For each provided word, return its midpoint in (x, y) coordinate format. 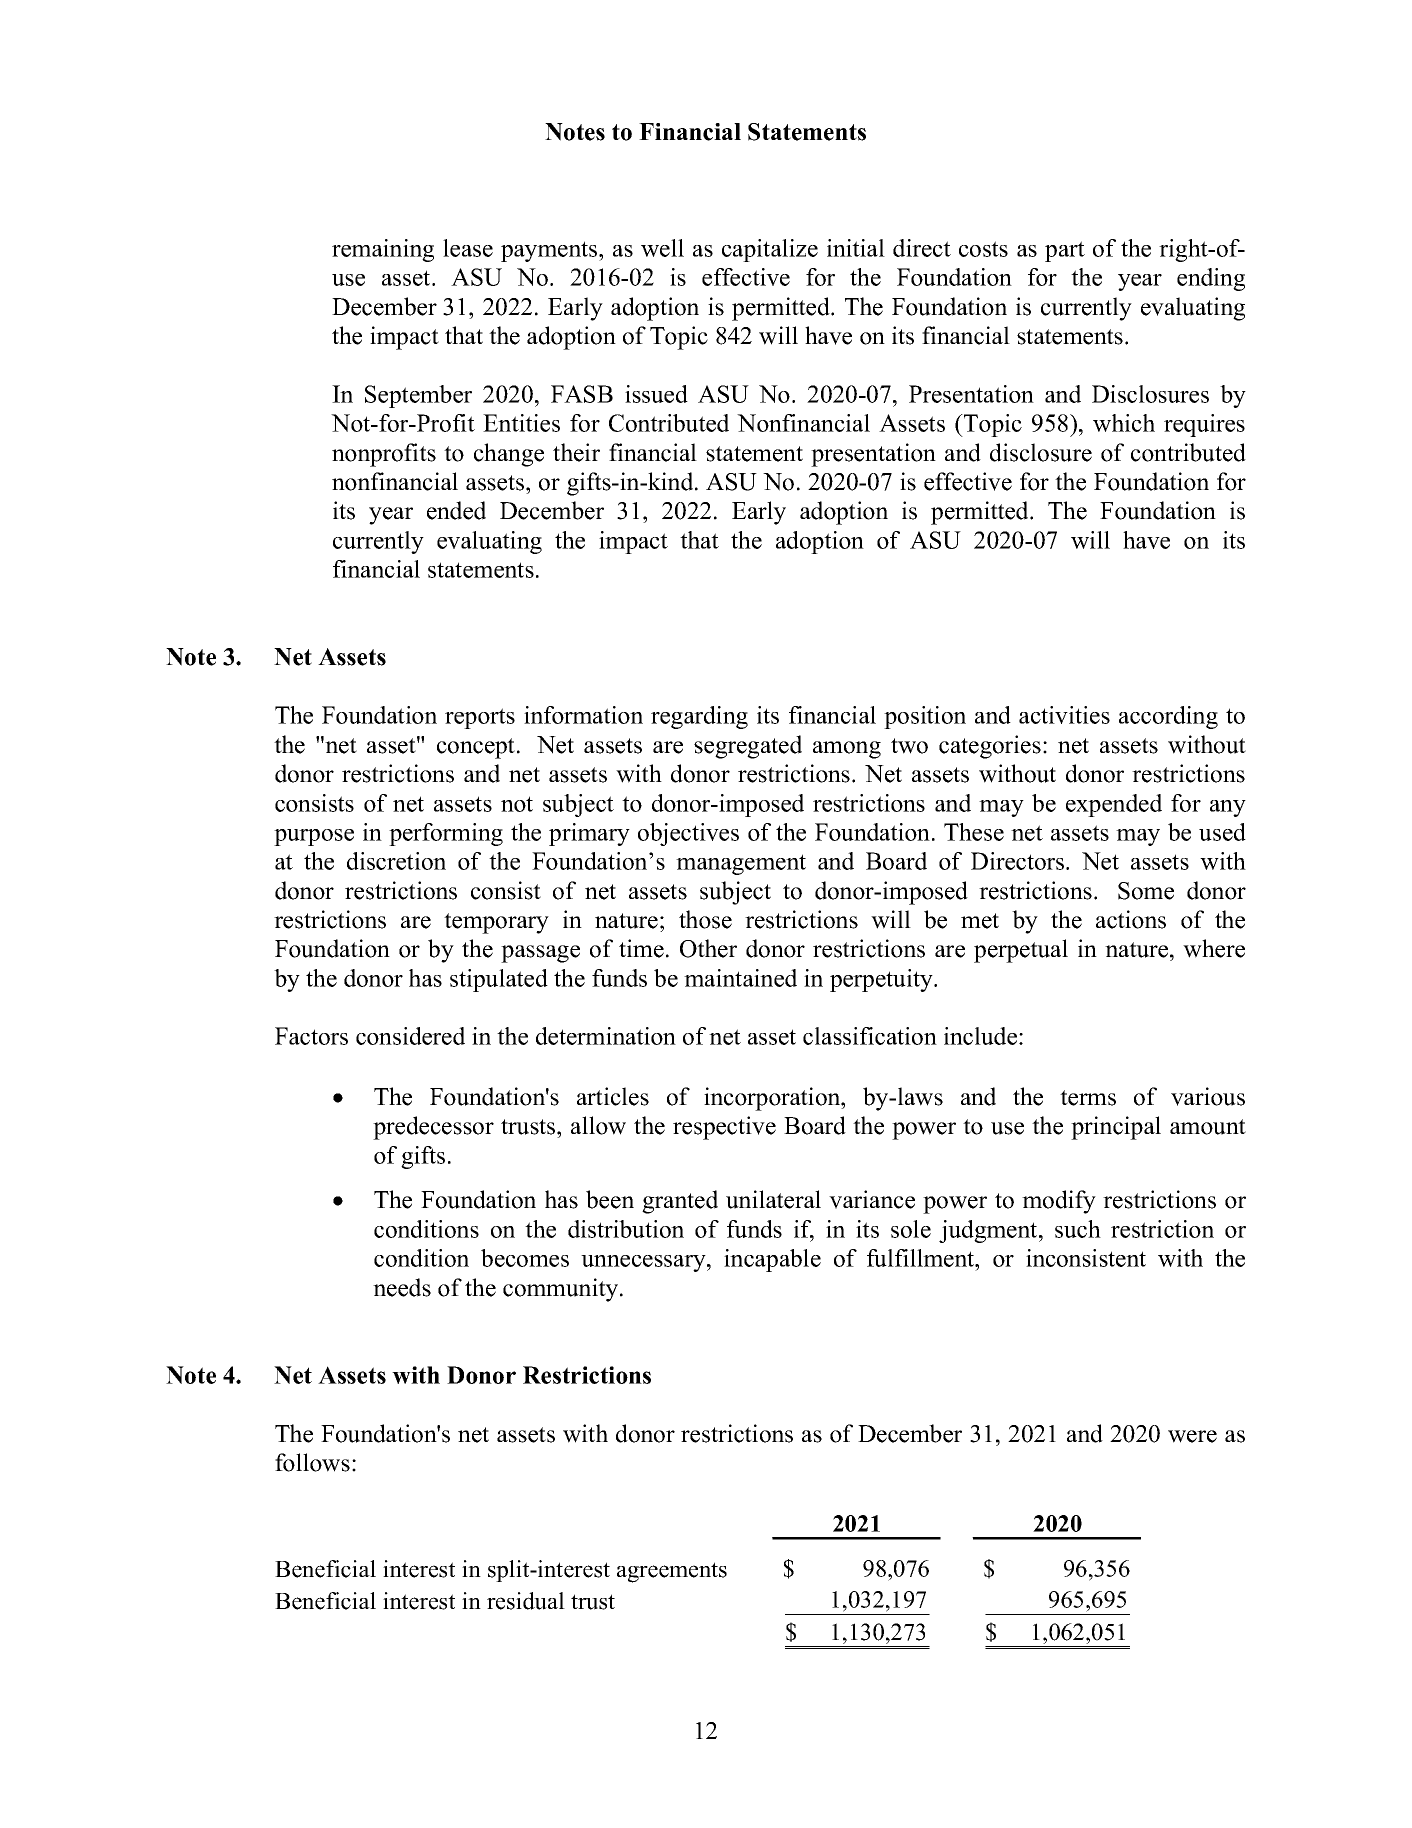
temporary (496, 923)
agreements (672, 1572)
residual (526, 1601)
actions (1131, 919)
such (1078, 1229)
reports (480, 718)
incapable (772, 1260)
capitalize (770, 250)
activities (1064, 715)
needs (402, 1287)
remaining (383, 250)
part (1065, 251)
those (705, 919)
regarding (699, 717)
